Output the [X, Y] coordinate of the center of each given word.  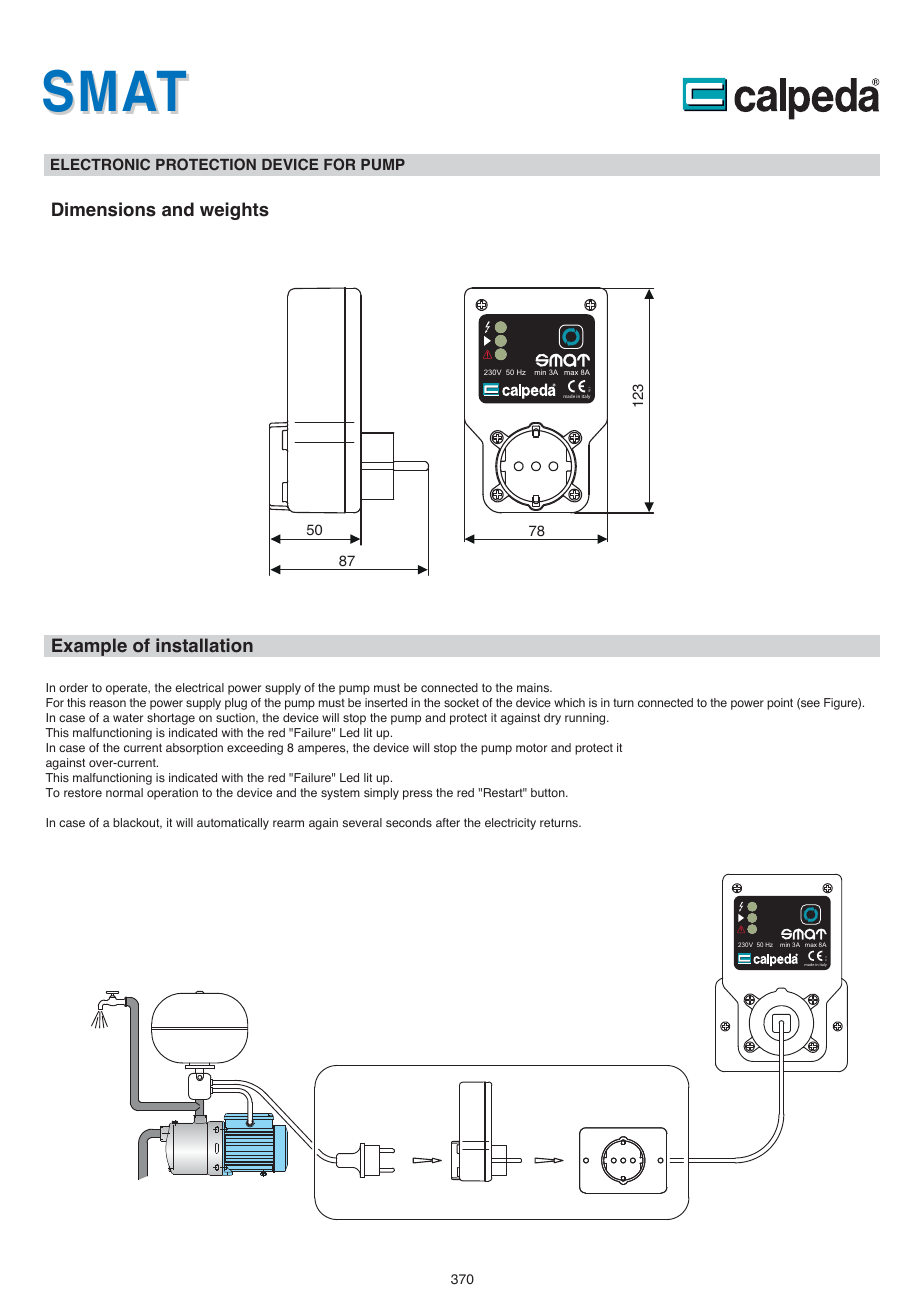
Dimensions [104, 209]
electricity [510, 824]
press [417, 795]
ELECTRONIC [100, 164]
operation [172, 794]
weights [234, 211]
